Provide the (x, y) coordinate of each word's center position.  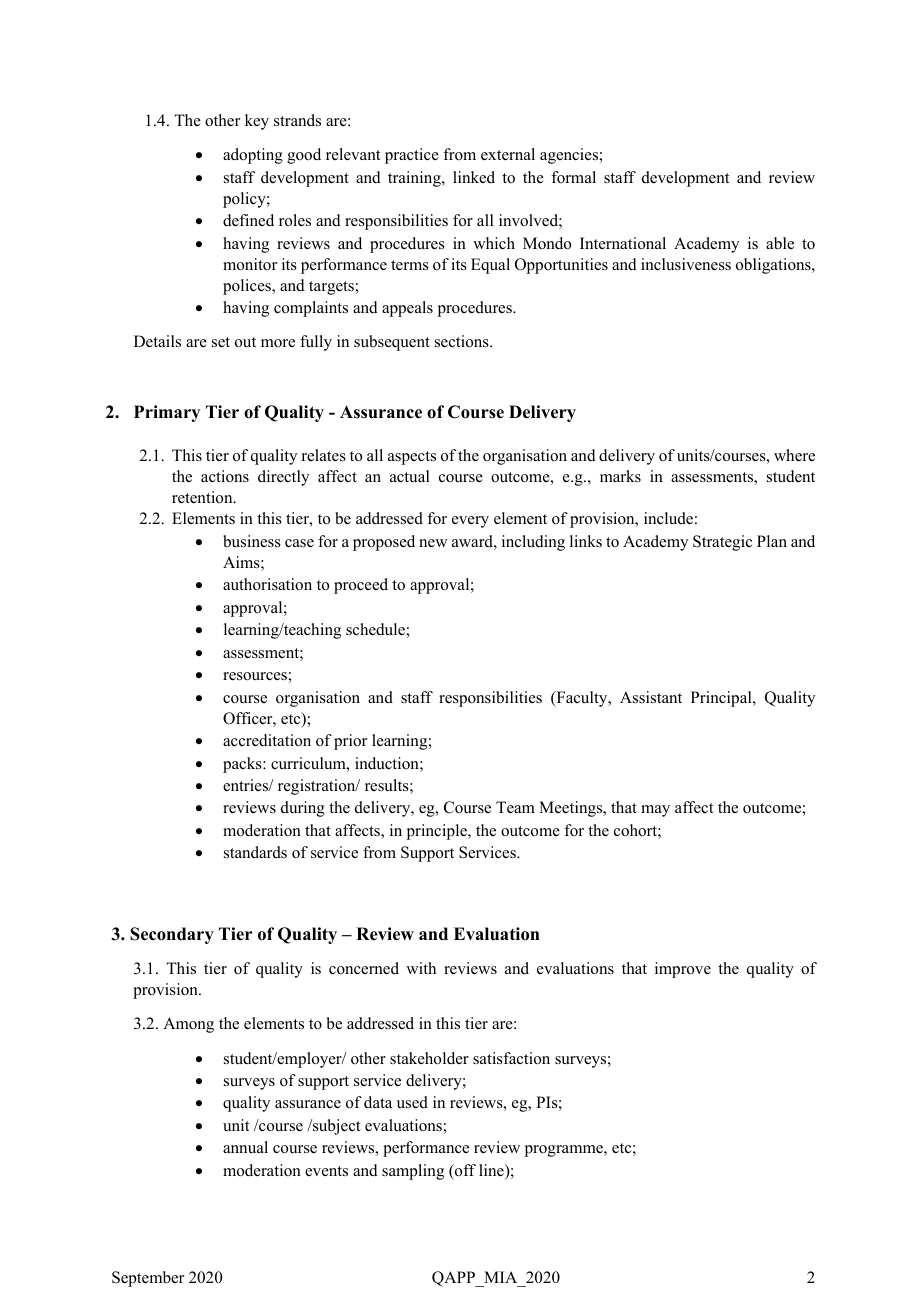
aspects (412, 458)
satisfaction (511, 1058)
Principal (722, 699)
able (780, 243)
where (794, 455)
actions (225, 476)
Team (515, 807)
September (148, 1279)
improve (683, 970)
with (421, 968)
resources (256, 676)
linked (474, 177)
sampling (413, 1172)
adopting (253, 156)
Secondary (172, 935)
